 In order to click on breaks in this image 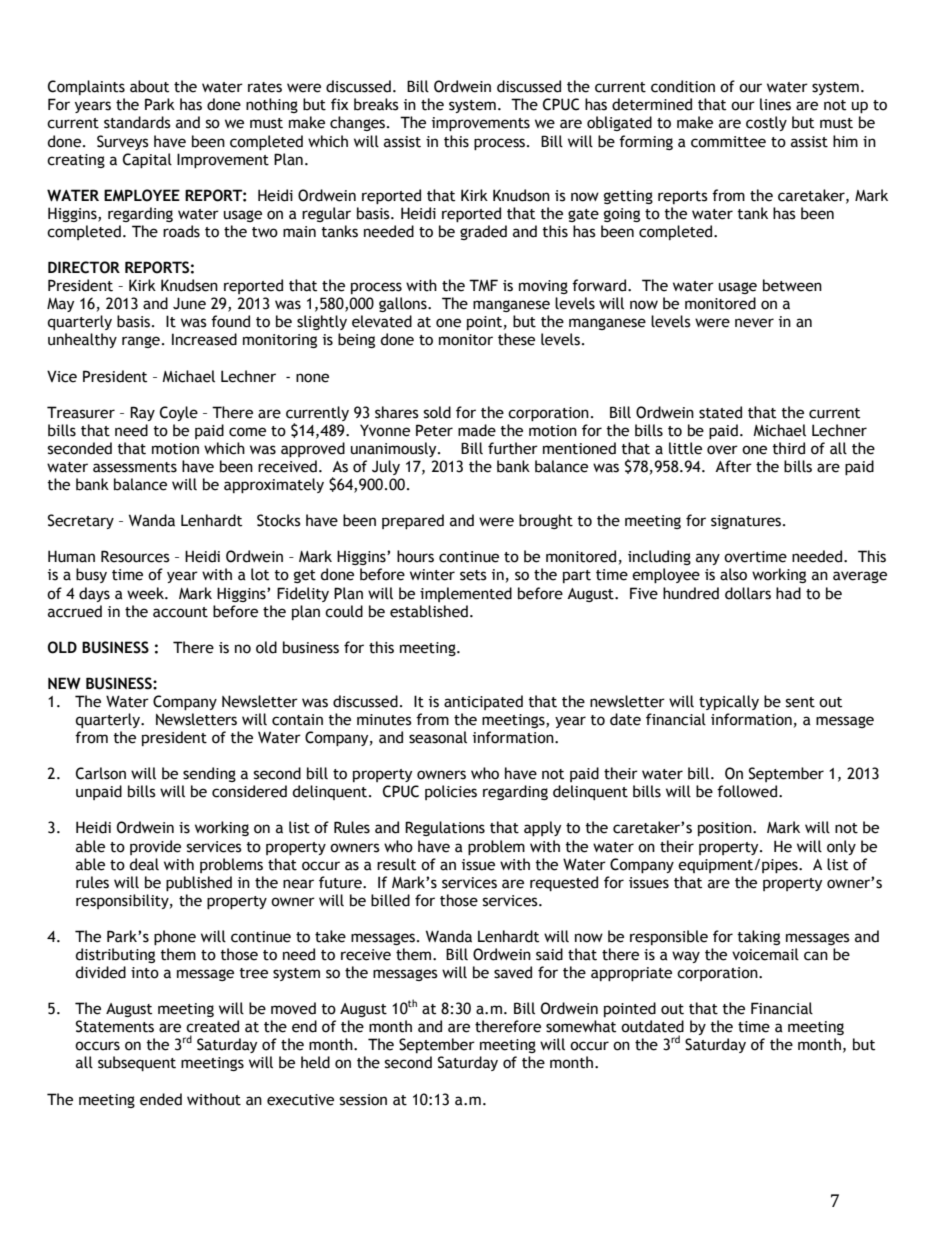, I will do `click(376, 104)`.
